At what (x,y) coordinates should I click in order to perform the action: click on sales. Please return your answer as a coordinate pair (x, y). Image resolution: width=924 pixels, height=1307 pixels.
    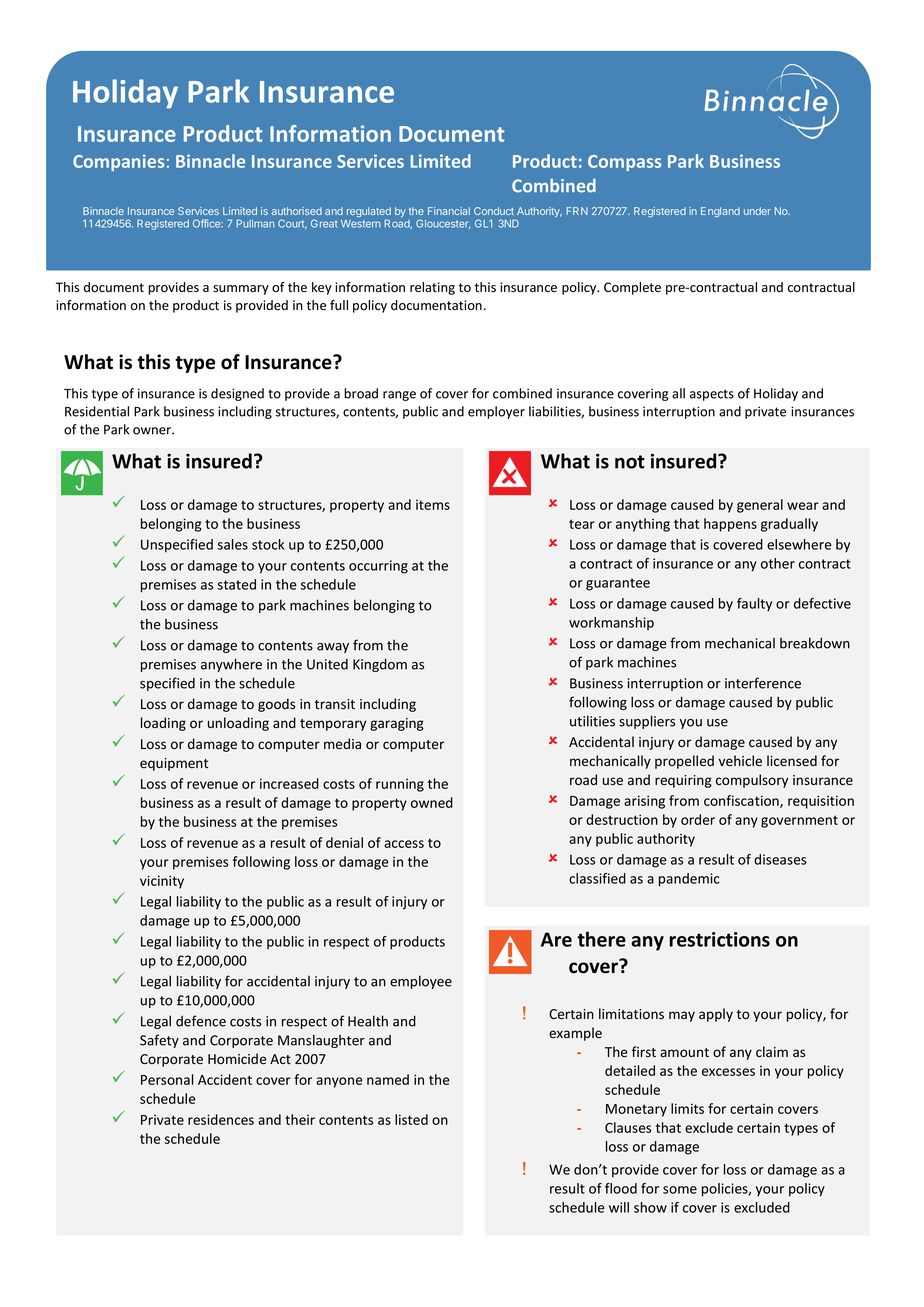
    Looking at the image, I should click on (233, 544).
